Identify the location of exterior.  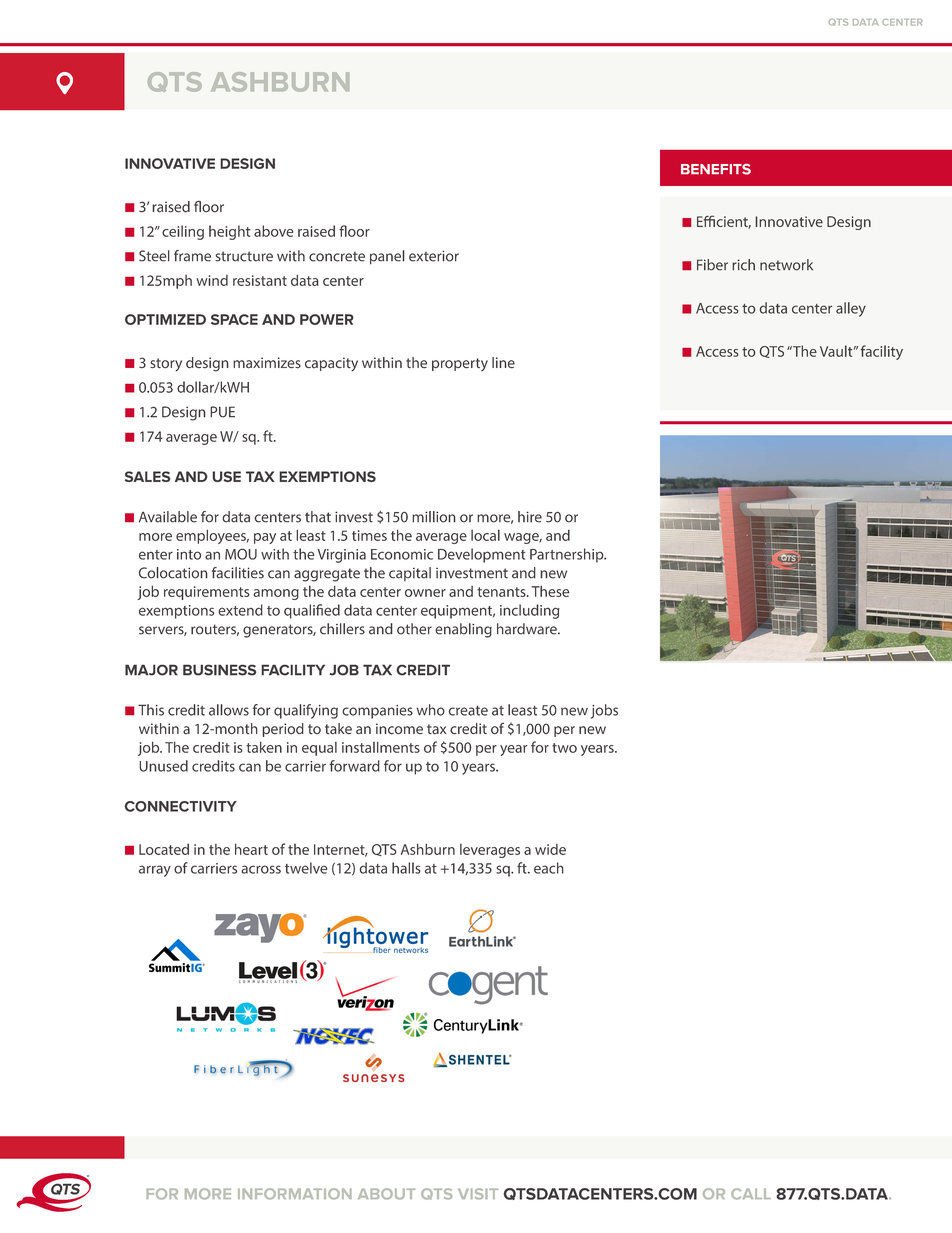
(434, 256).
